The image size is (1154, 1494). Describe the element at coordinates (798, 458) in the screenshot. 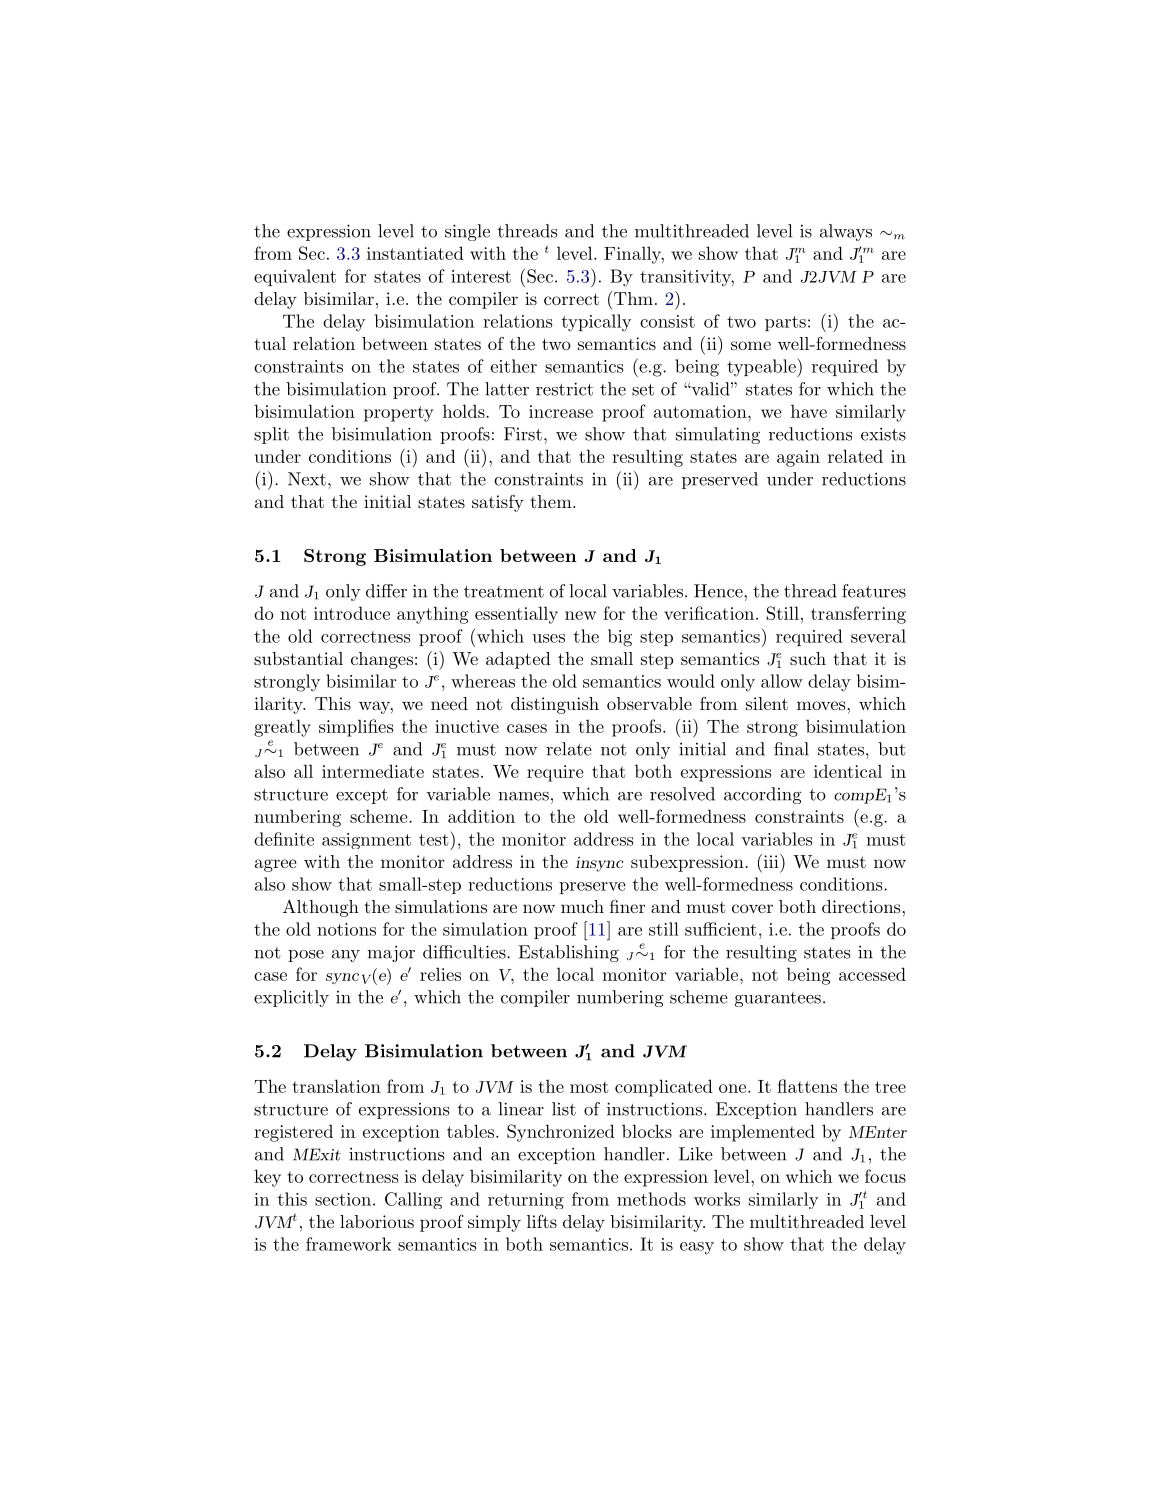

I see `again` at that location.
